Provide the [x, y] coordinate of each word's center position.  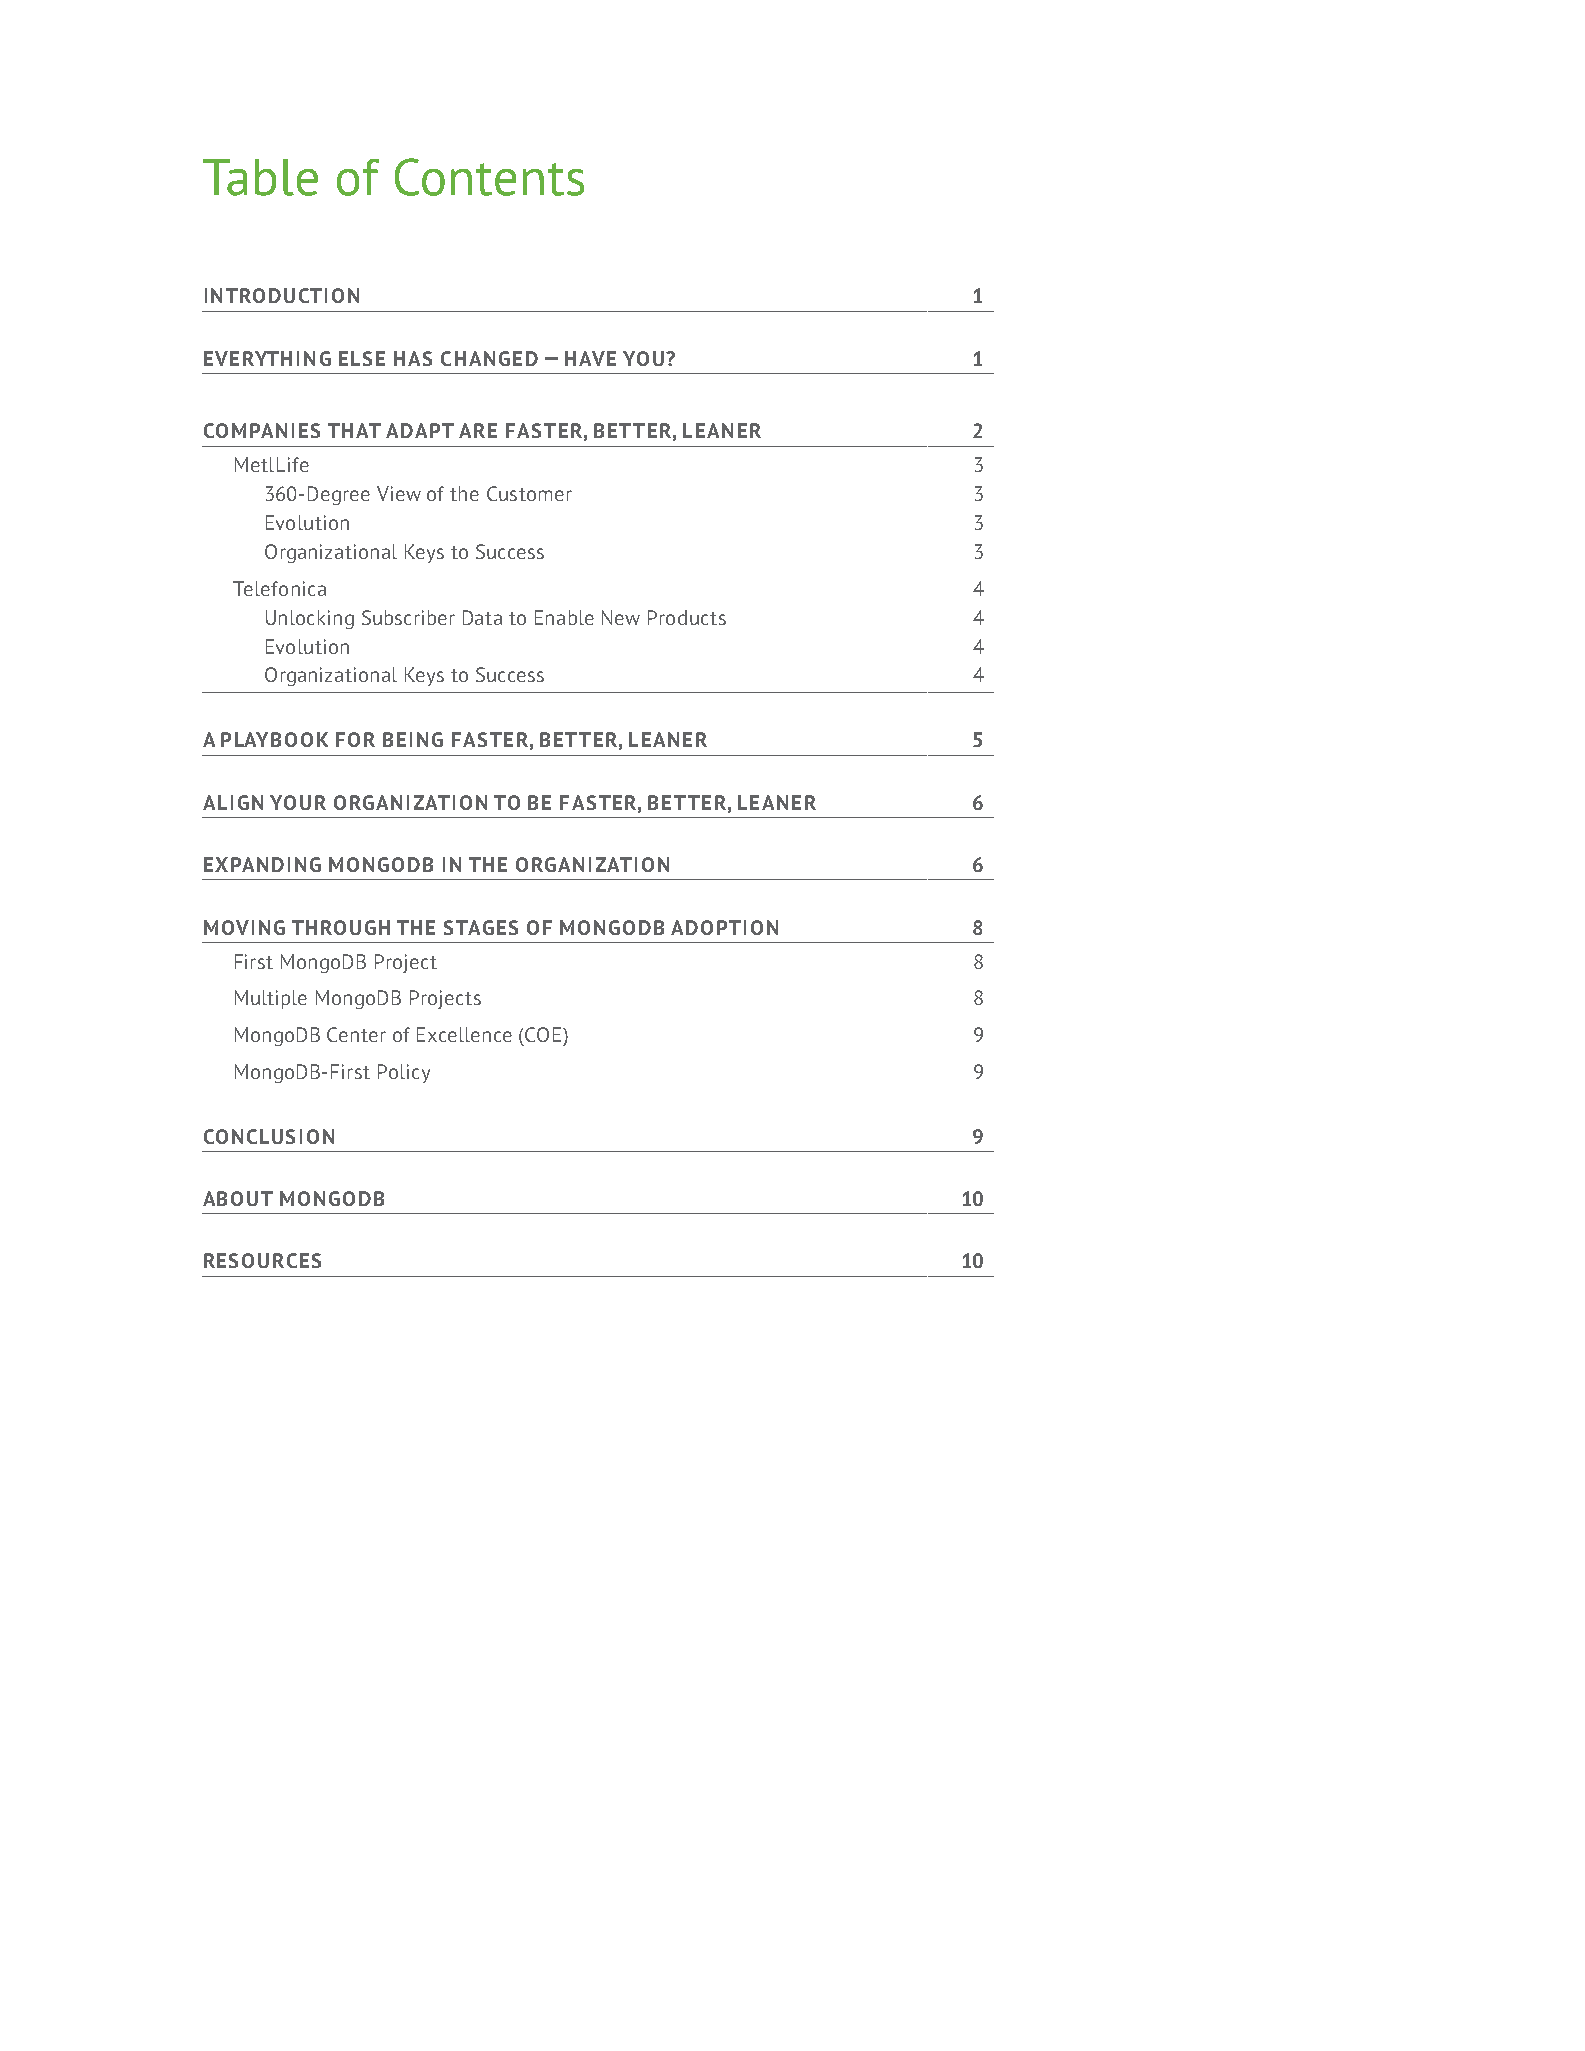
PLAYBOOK [274, 739]
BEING [413, 739]
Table [260, 177]
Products [687, 617]
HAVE [590, 358]
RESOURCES [262, 1260]
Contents [489, 177]
